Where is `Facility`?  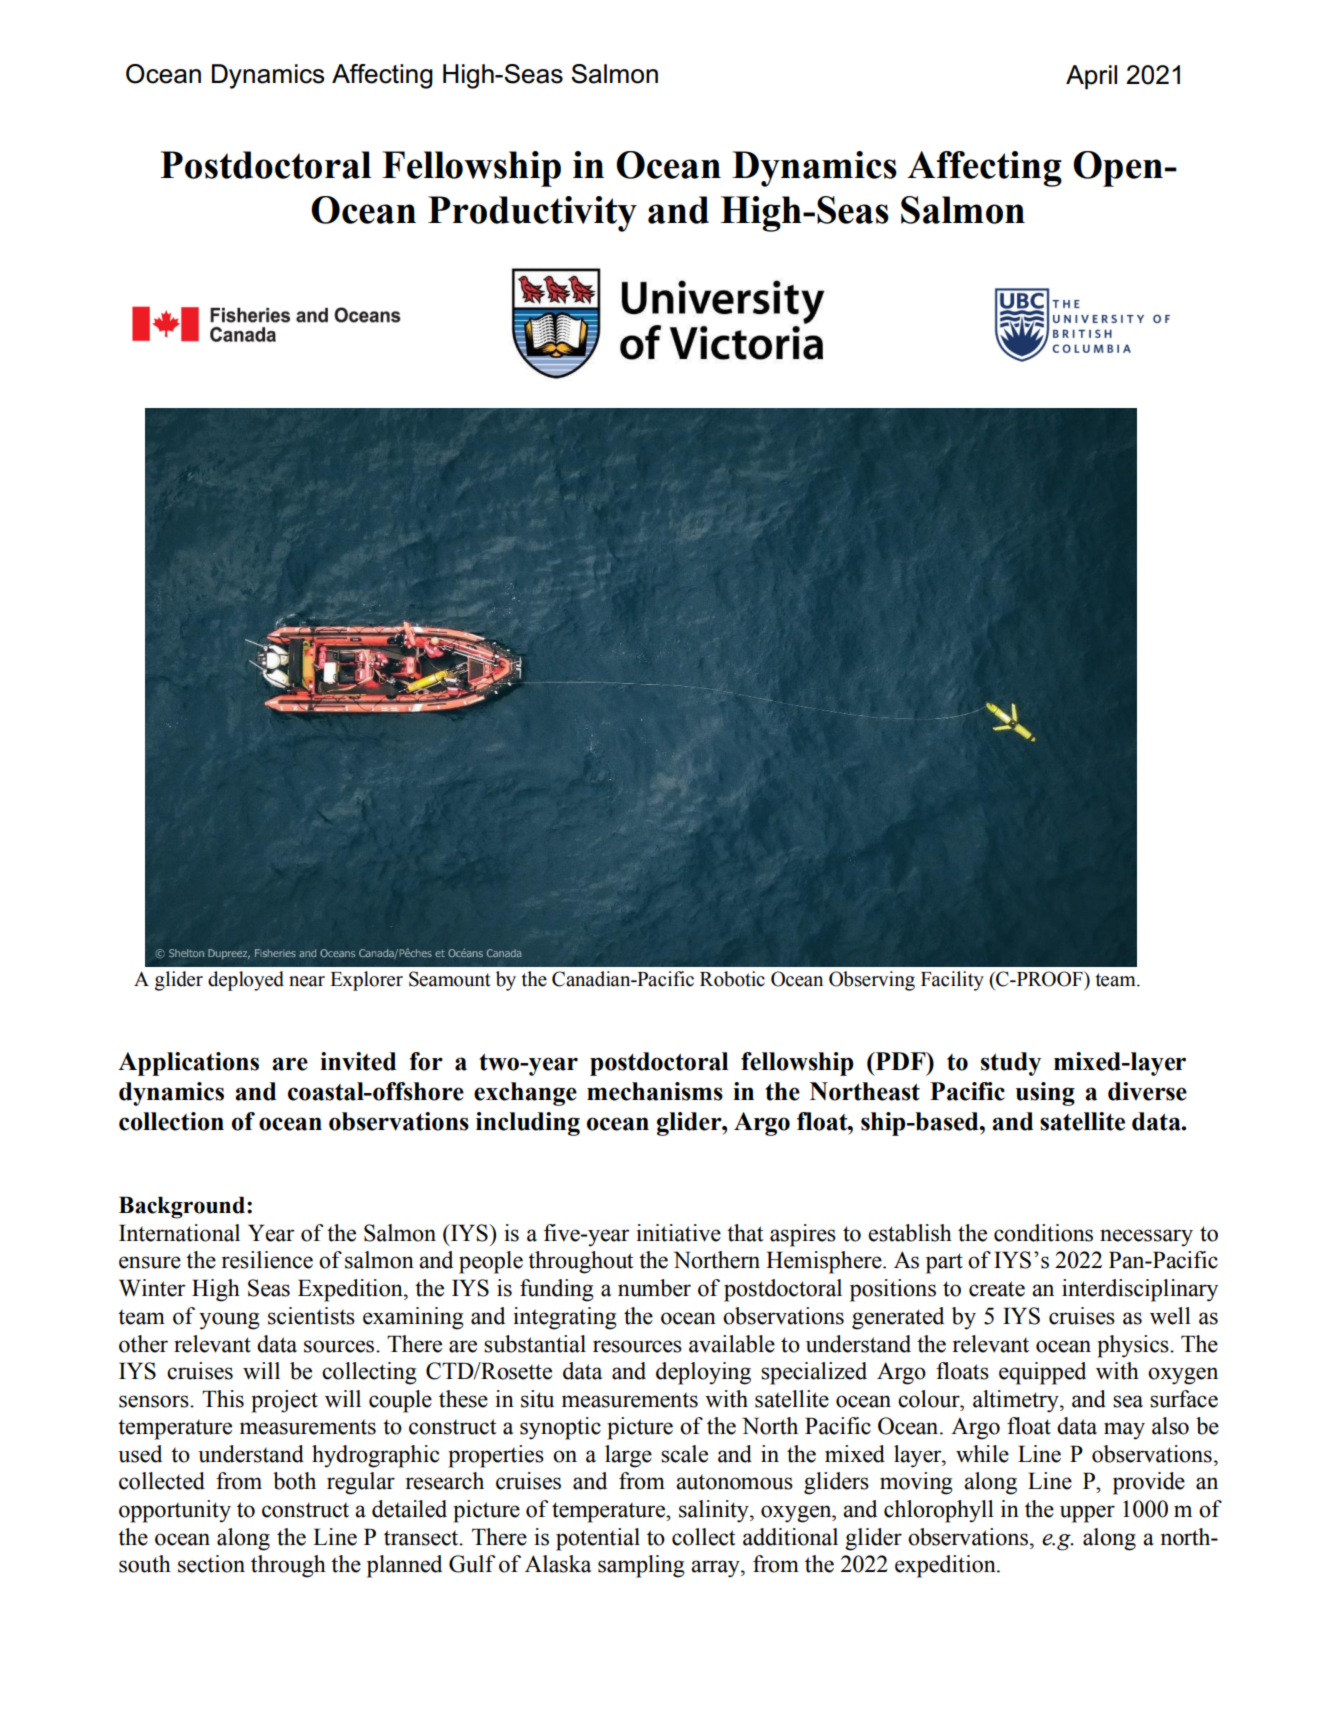
Facility is located at coordinates (952, 981).
